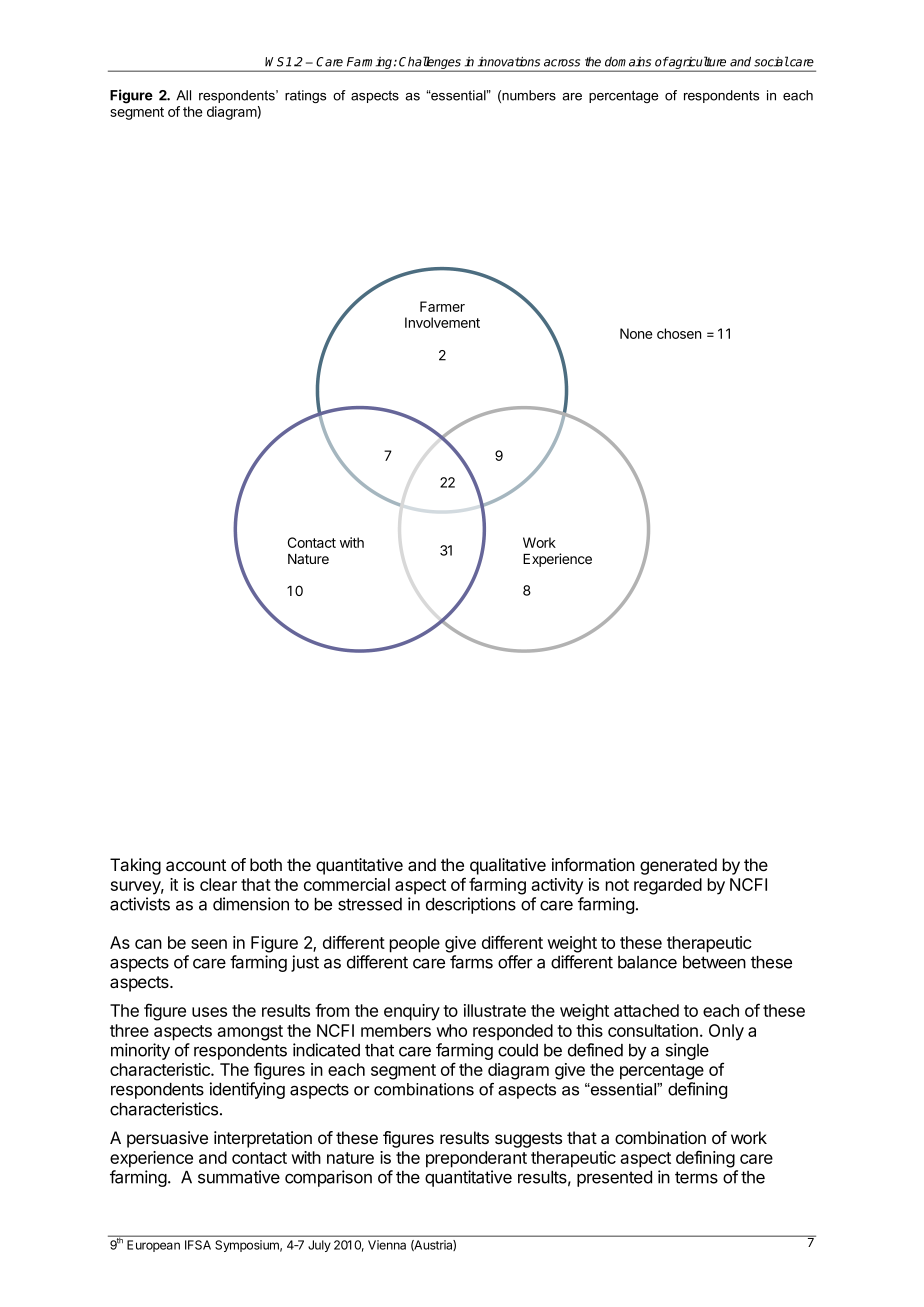  Describe the element at coordinates (508, 866) in the screenshot. I see `qualitative` at that location.
